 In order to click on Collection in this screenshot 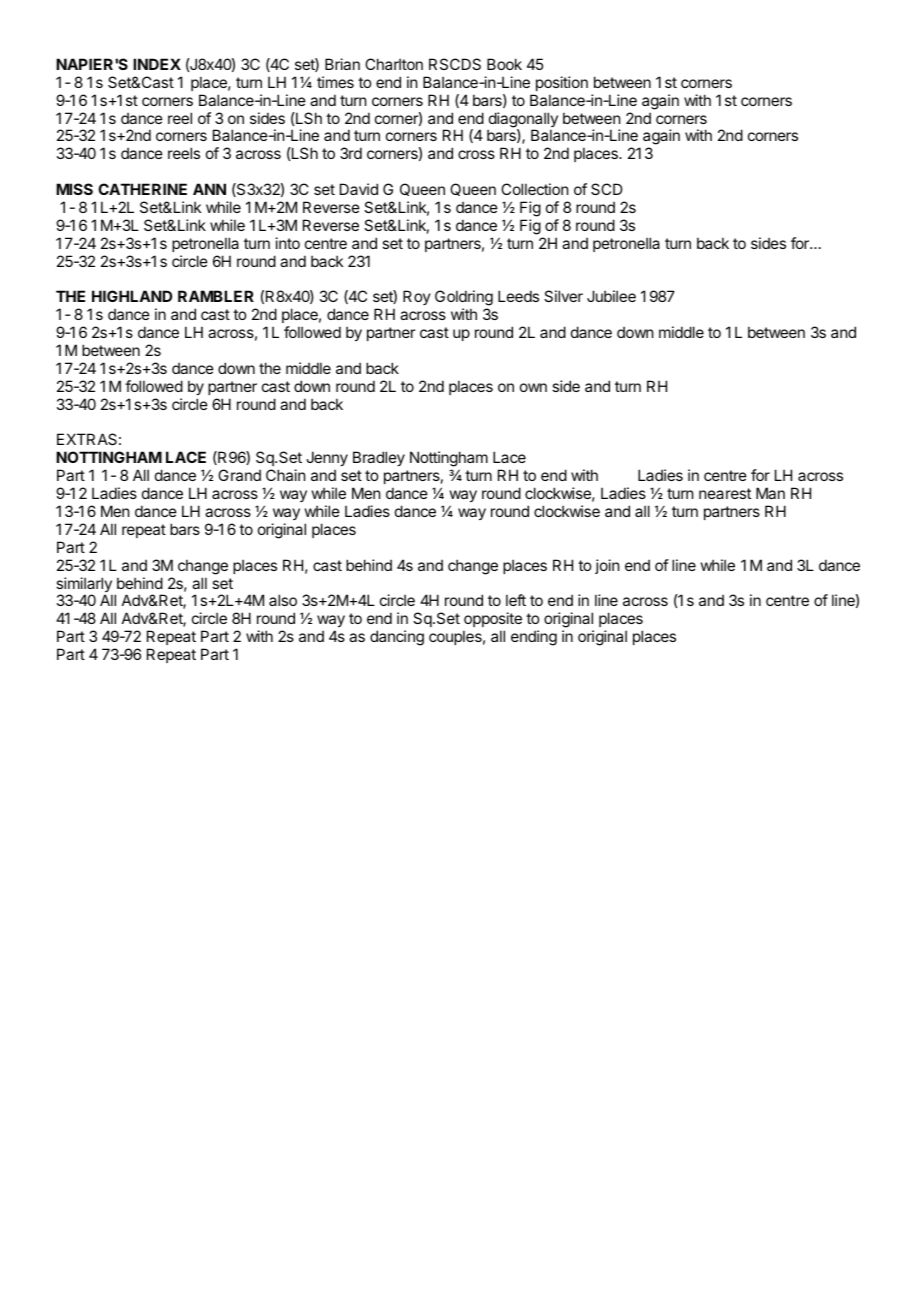, I will do `click(534, 189)`.
